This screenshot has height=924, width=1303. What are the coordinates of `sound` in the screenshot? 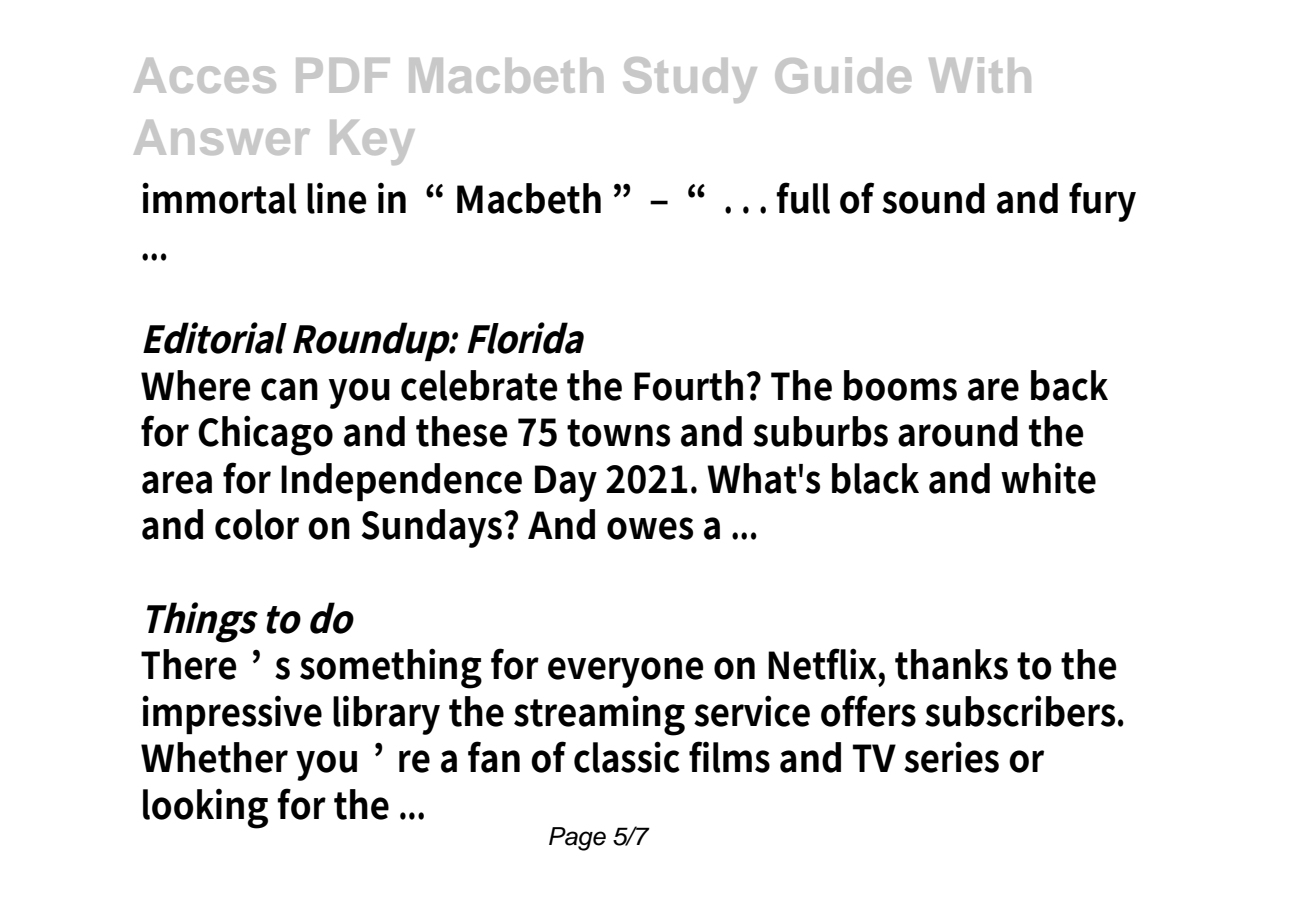 It's located at (933, 198).
